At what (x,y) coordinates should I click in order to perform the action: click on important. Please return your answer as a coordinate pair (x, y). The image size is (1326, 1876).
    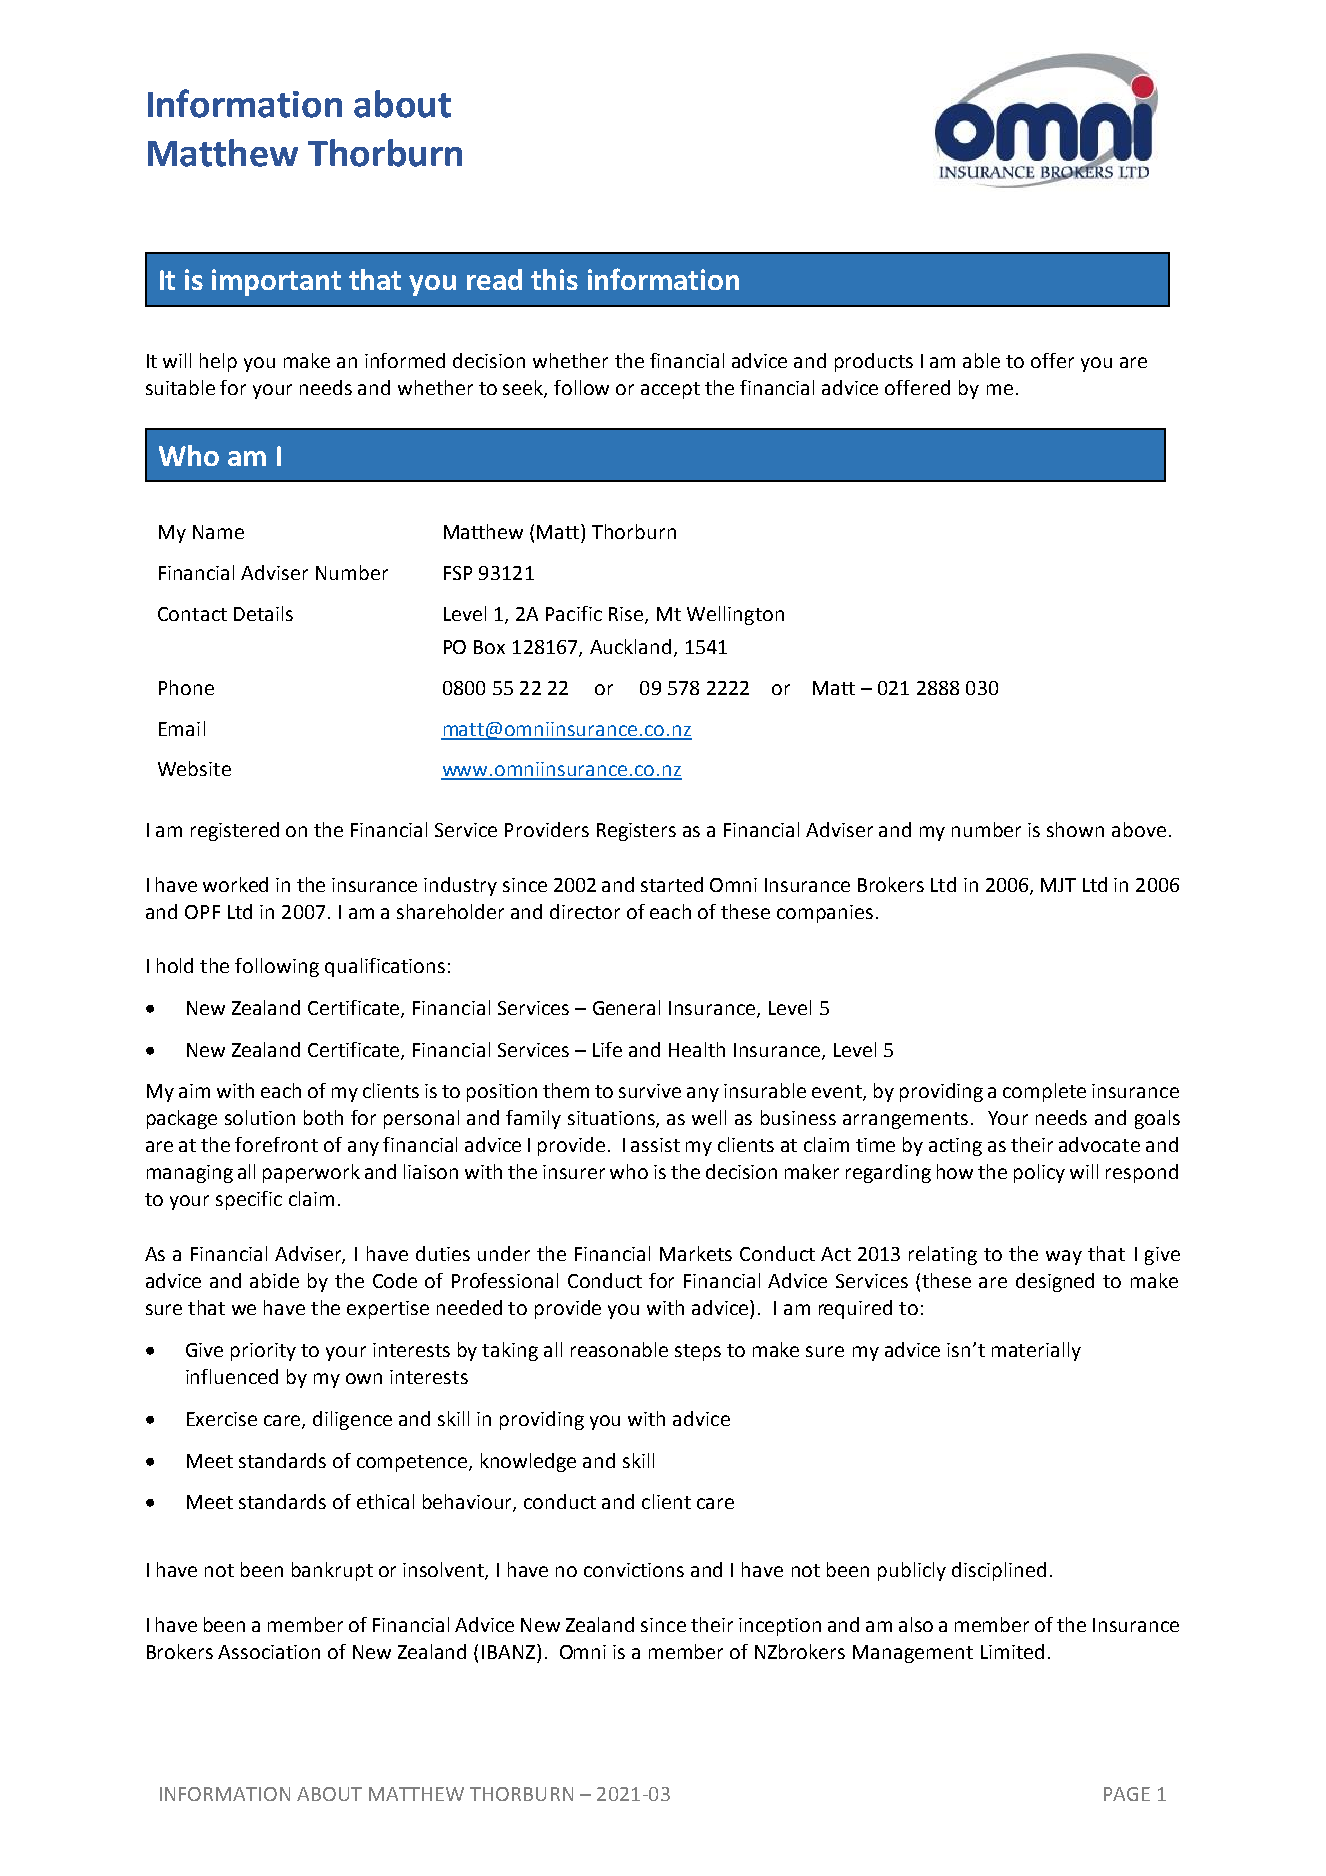
    Looking at the image, I should click on (276, 282).
